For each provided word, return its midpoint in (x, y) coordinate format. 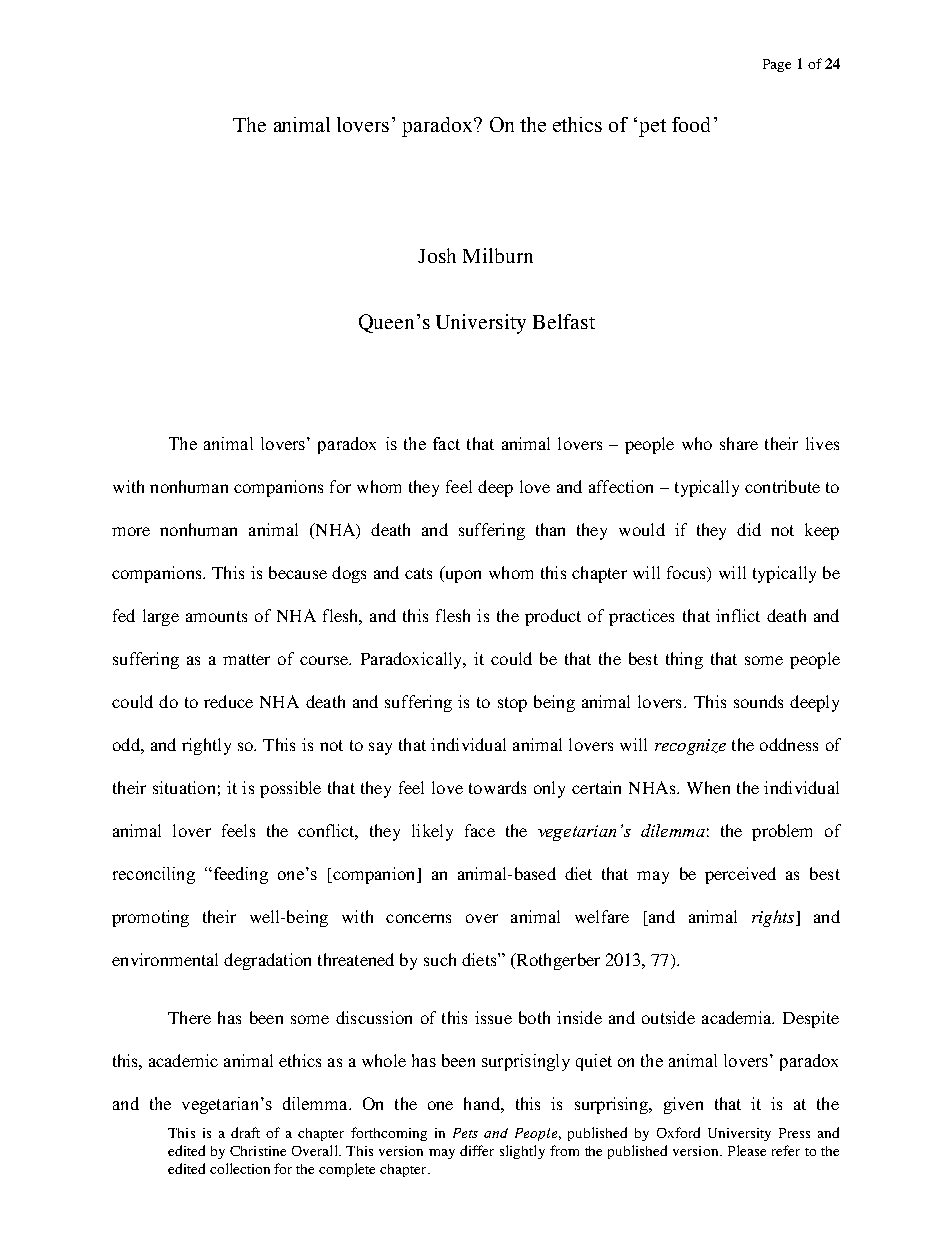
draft (245, 1132)
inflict (738, 615)
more (131, 531)
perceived (740, 875)
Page (777, 65)
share (739, 443)
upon (462, 576)
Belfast (564, 321)
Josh (437, 255)
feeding (239, 875)
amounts (216, 616)
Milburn (498, 255)
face (480, 830)
